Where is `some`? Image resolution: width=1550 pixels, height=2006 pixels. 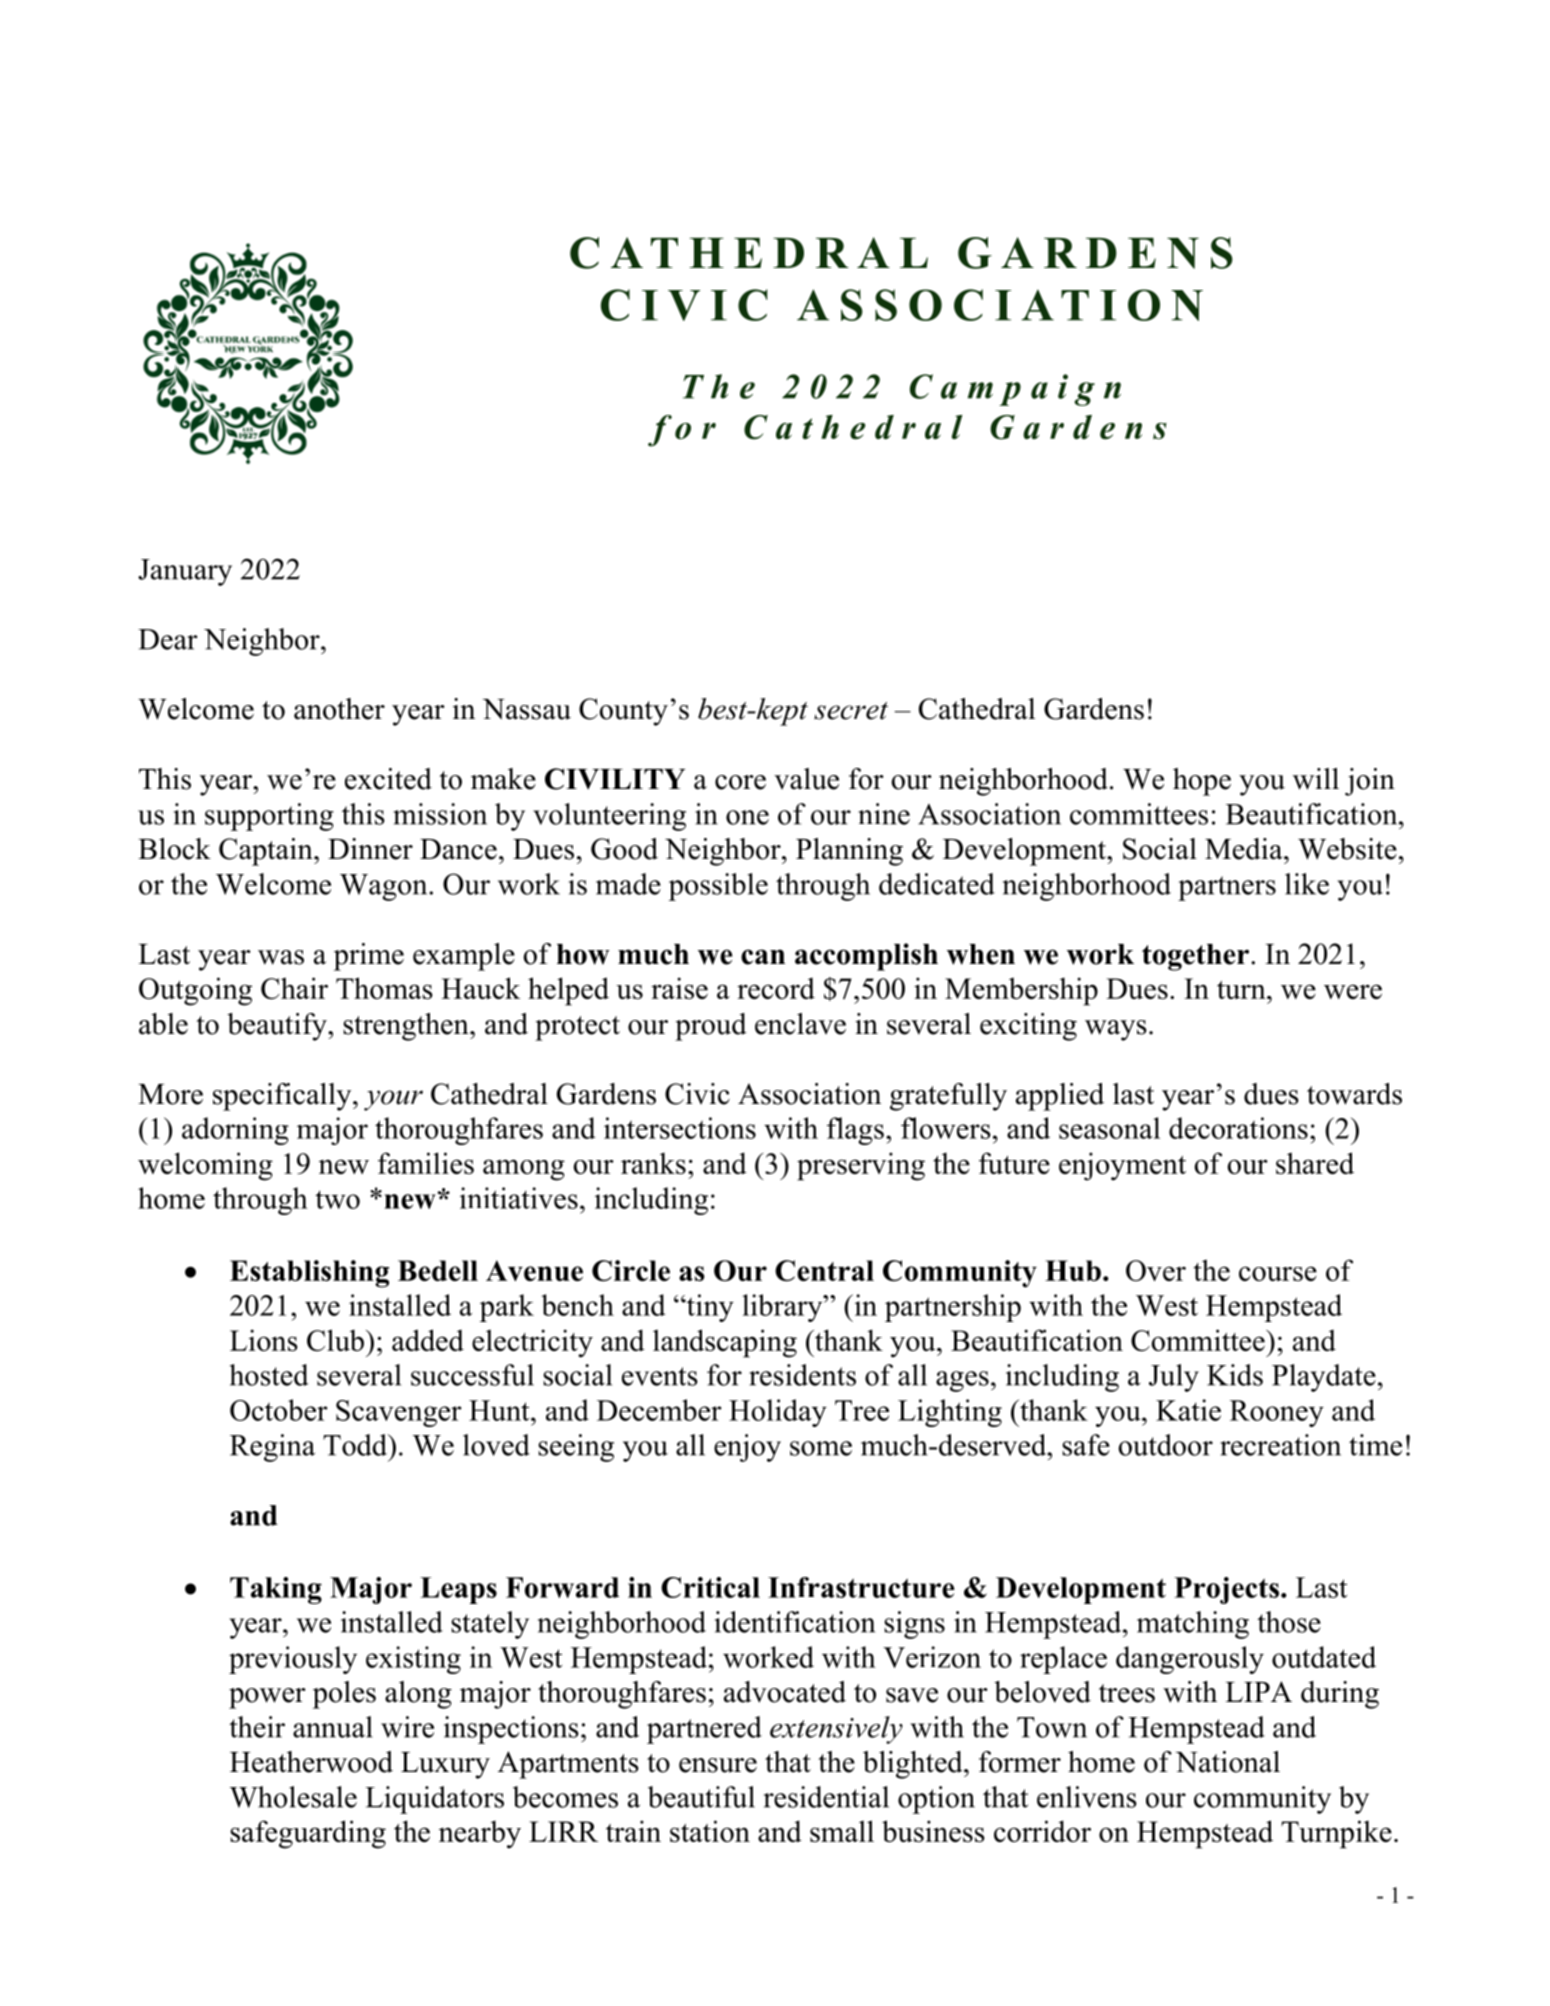
some is located at coordinates (821, 1448).
